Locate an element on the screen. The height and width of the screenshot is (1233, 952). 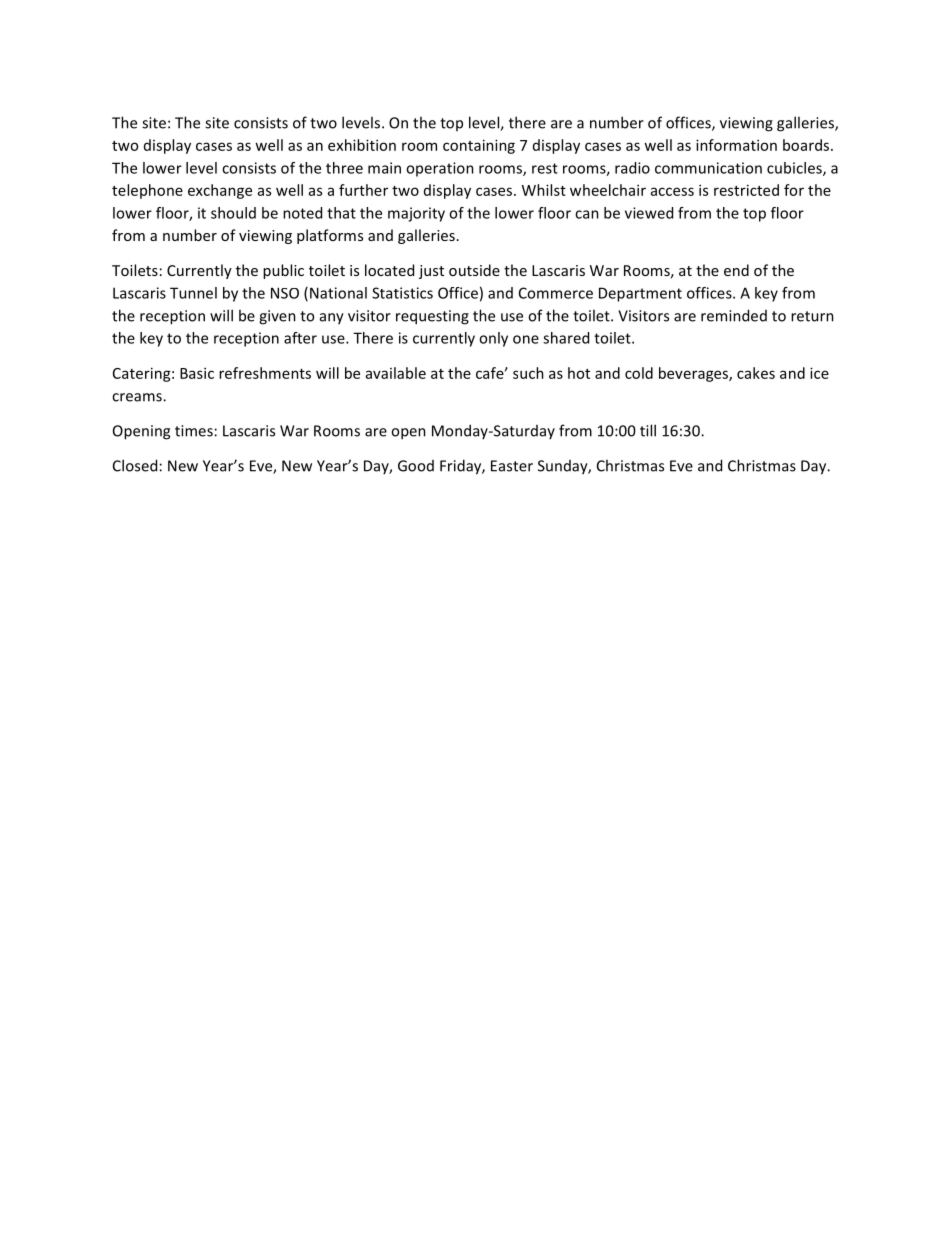
Basic is located at coordinates (197, 373).
